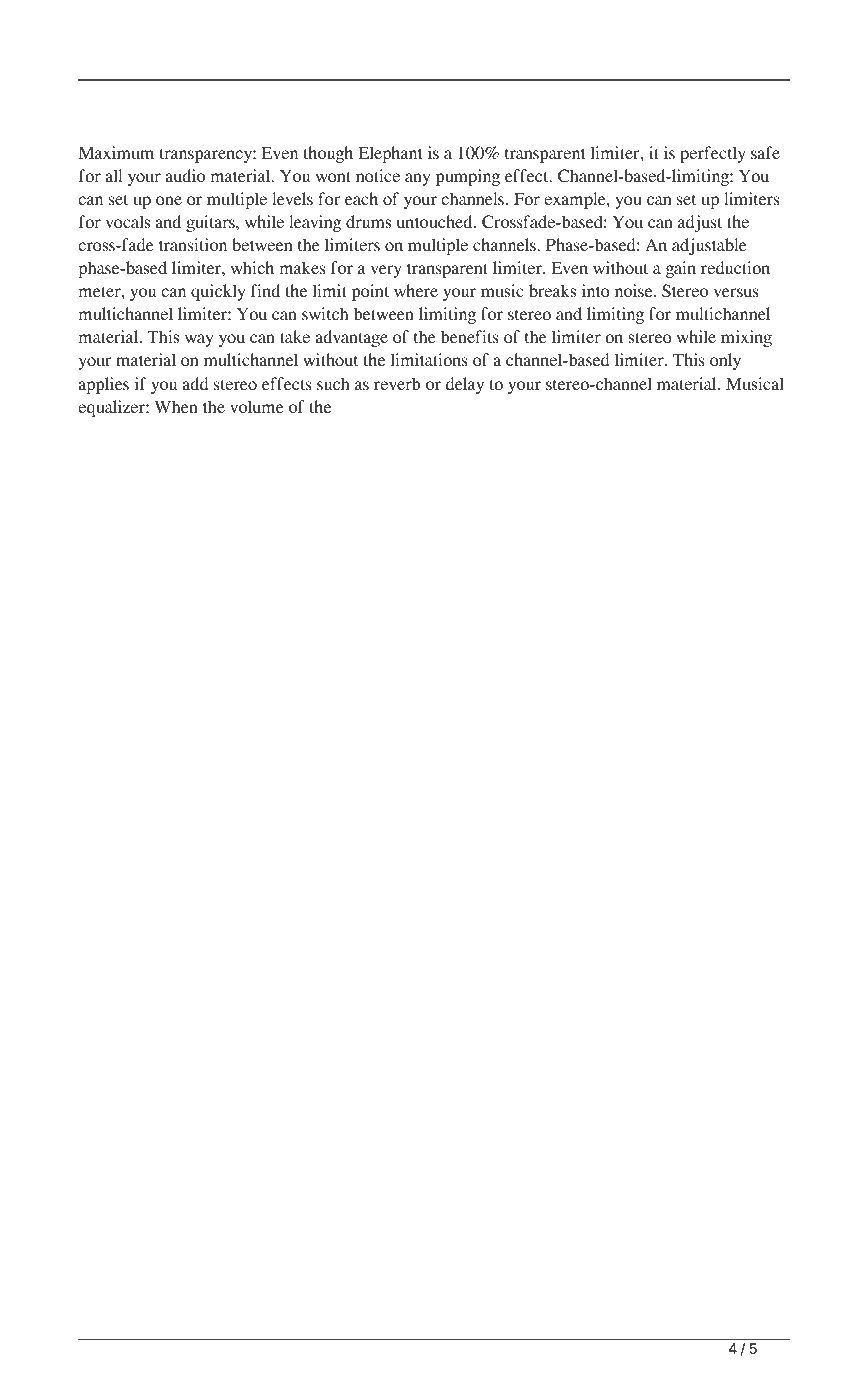  I want to click on pumping, so click(468, 177).
